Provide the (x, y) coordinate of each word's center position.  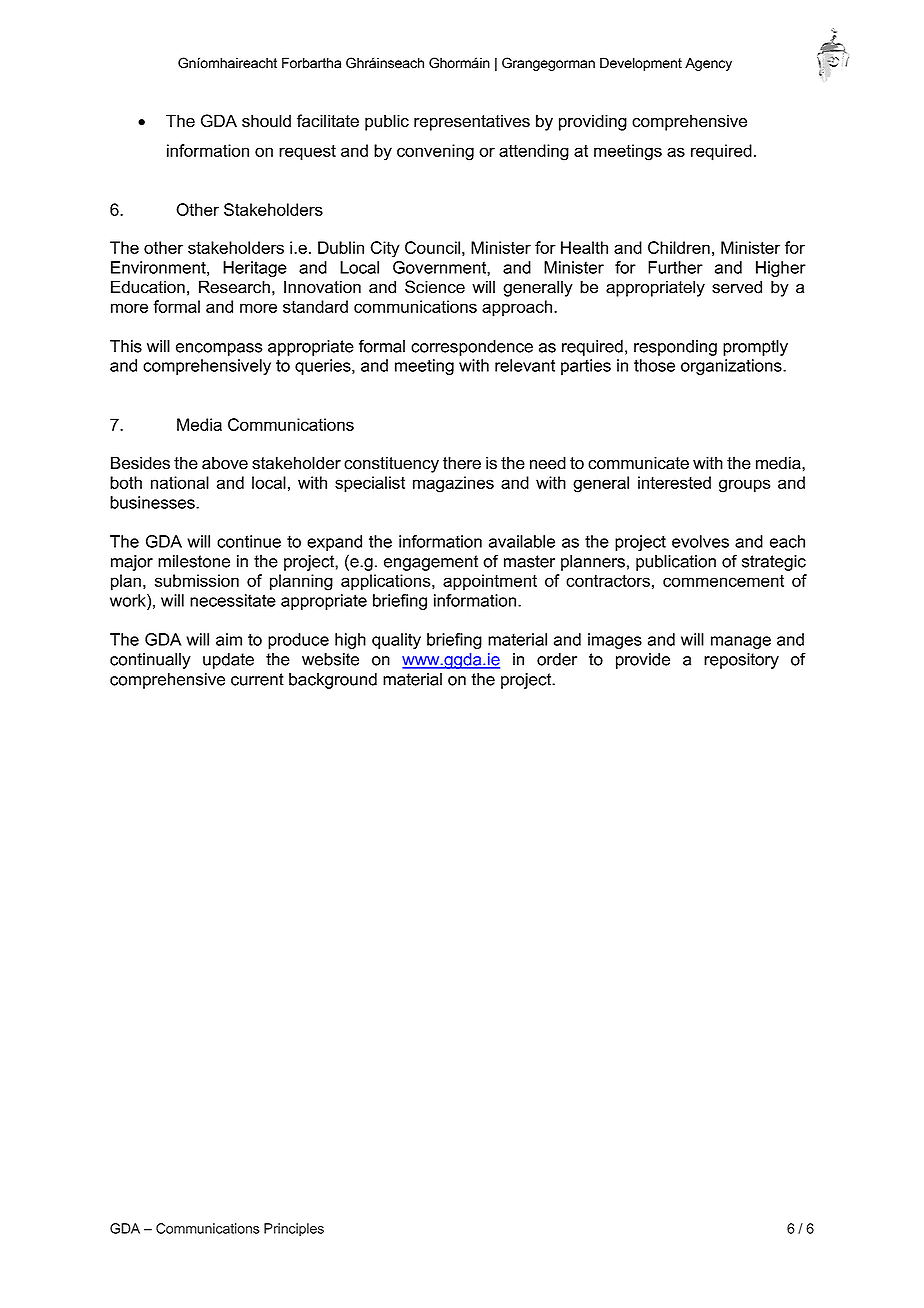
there (462, 463)
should (266, 121)
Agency (708, 64)
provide (643, 661)
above (225, 463)
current (257, 679)
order (557, 659)
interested (674, 482)
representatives (472, 122)
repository (741, 661)
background (333, 681)
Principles (294, 1229)
